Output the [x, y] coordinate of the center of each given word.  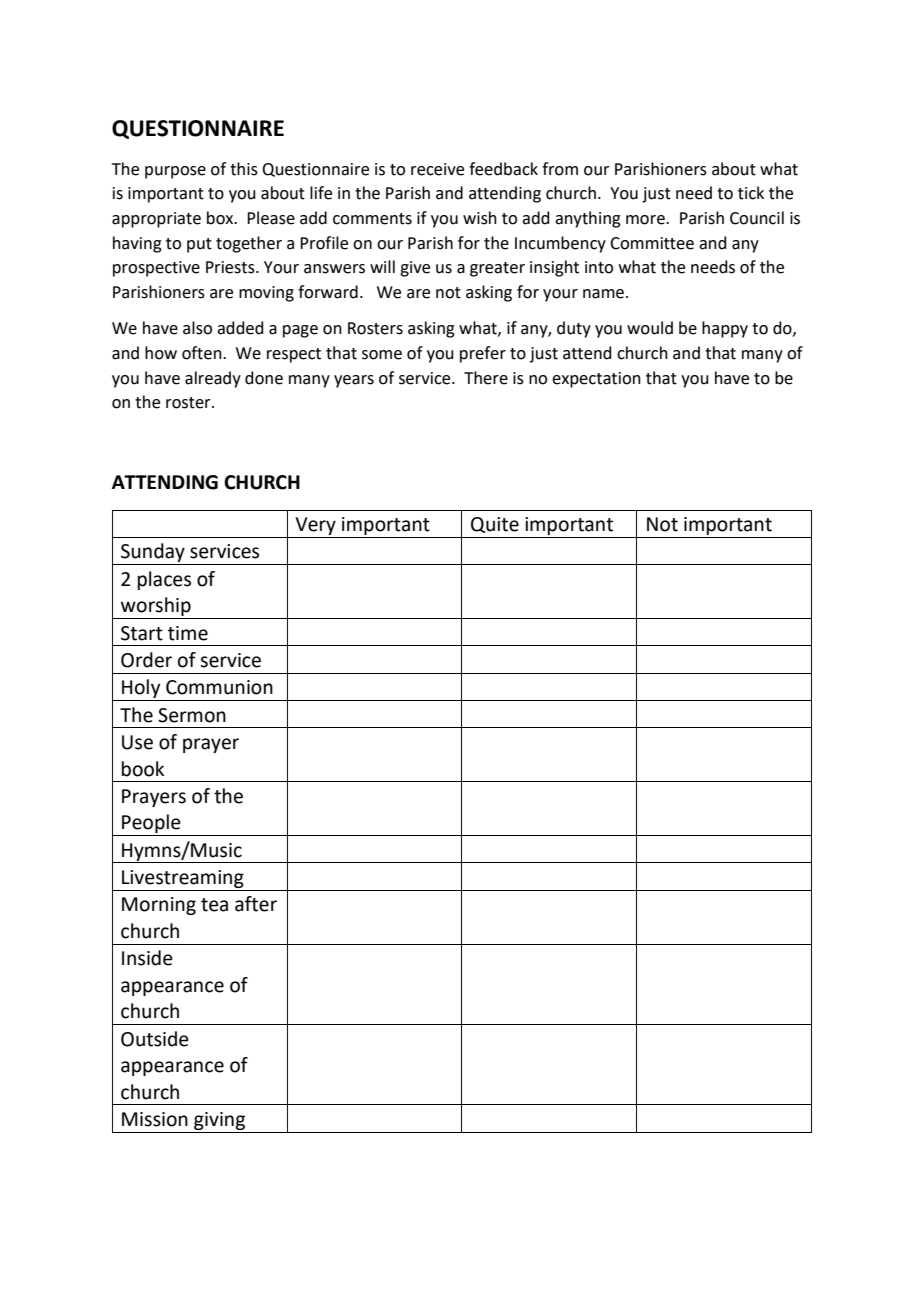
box [221, 218]
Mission [155, 1119]
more [646, 220]
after [256, 904]
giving [219, 1121]
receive [437, 169]
